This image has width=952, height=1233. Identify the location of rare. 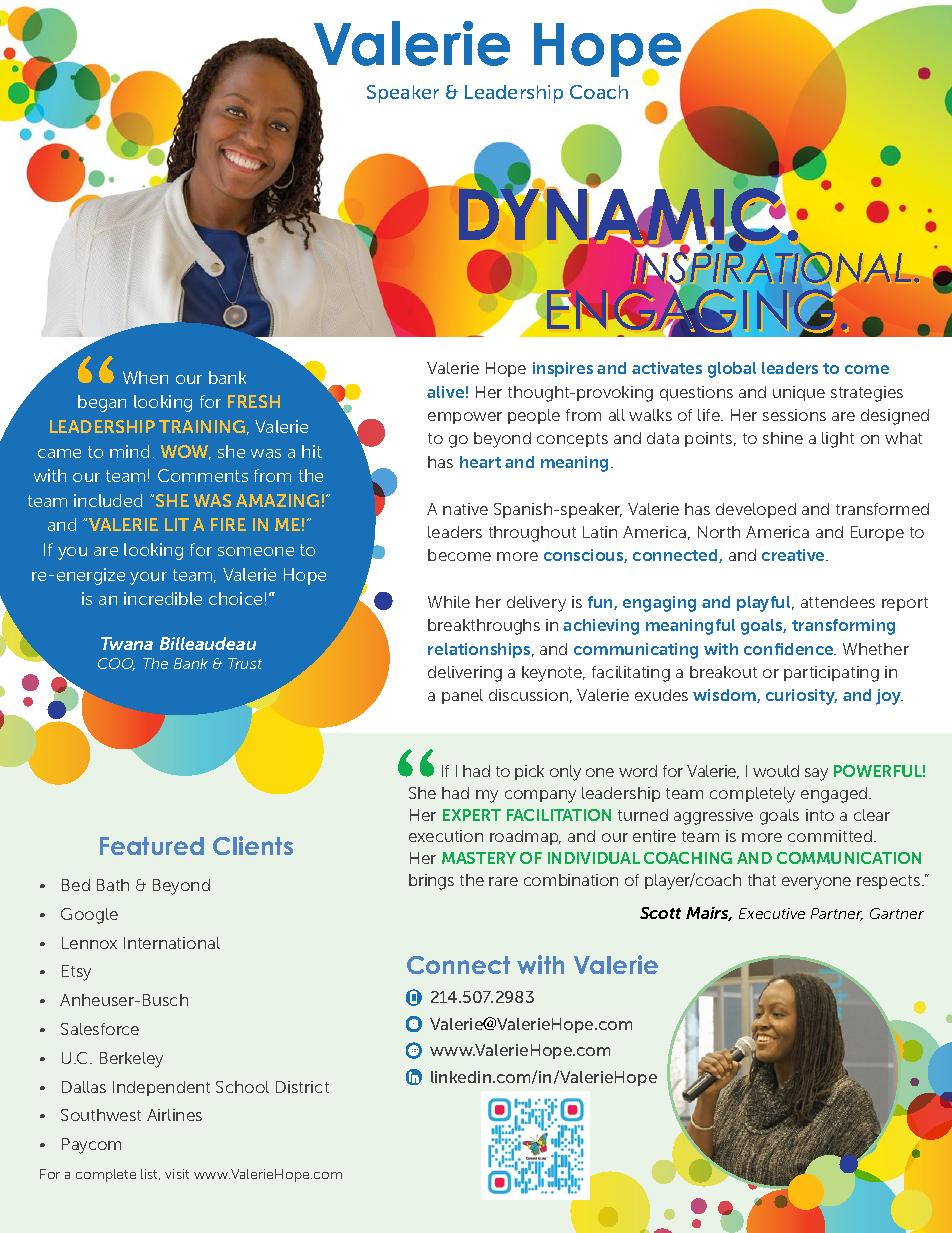
(503, 881).
